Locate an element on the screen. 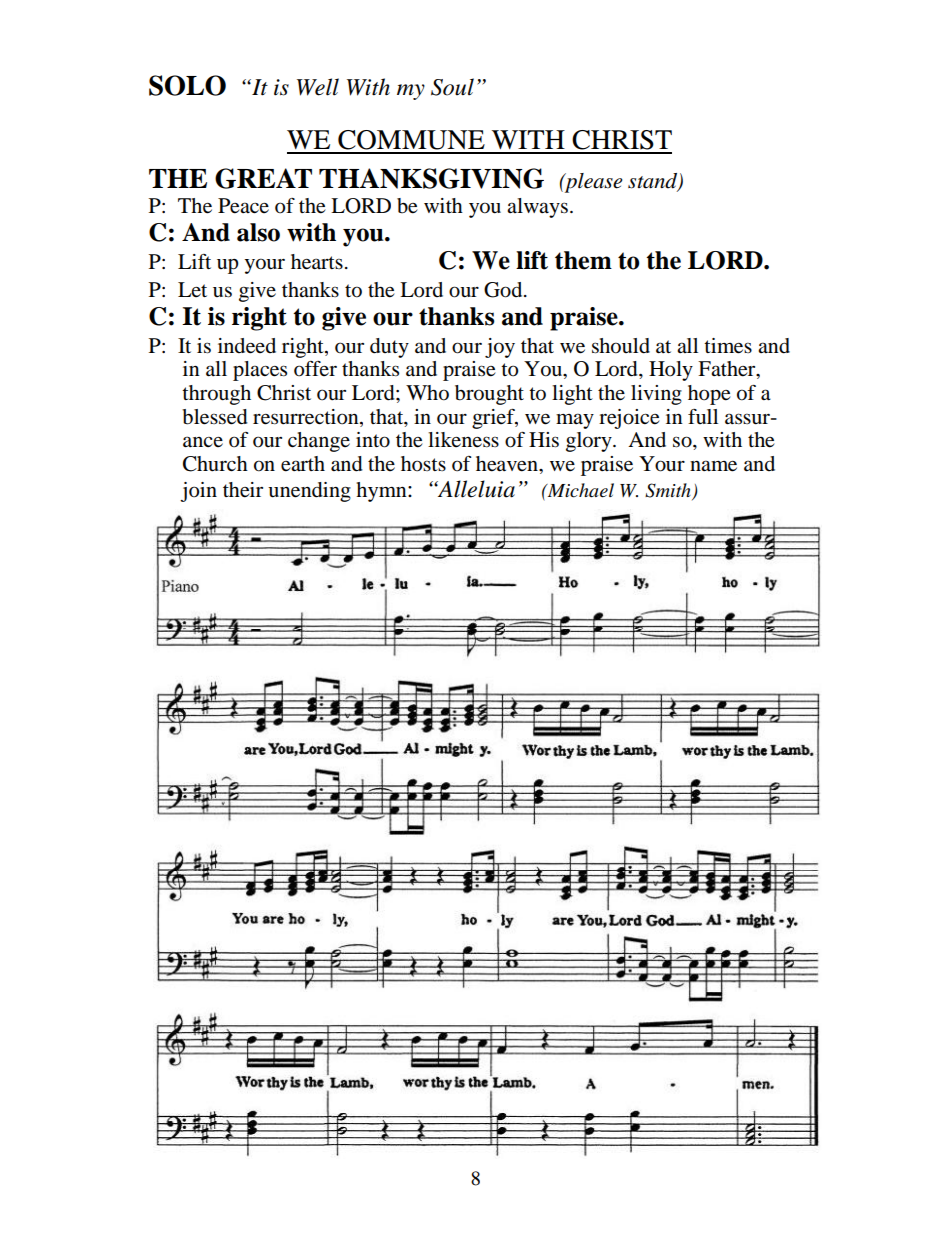  Peace is located at coordinates (243, 206).
